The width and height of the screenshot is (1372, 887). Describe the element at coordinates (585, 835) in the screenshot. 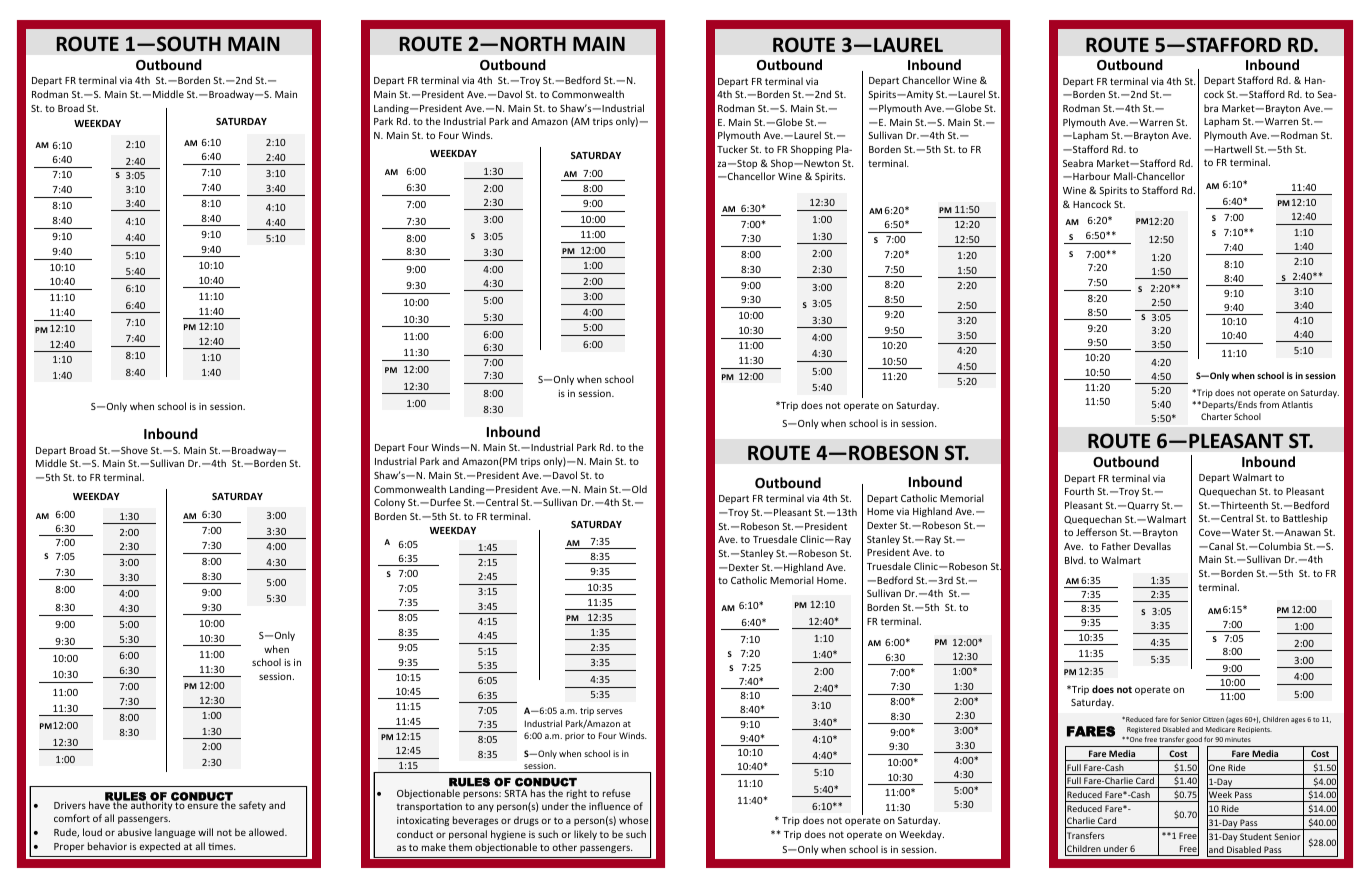

I see `likely` at that location.
